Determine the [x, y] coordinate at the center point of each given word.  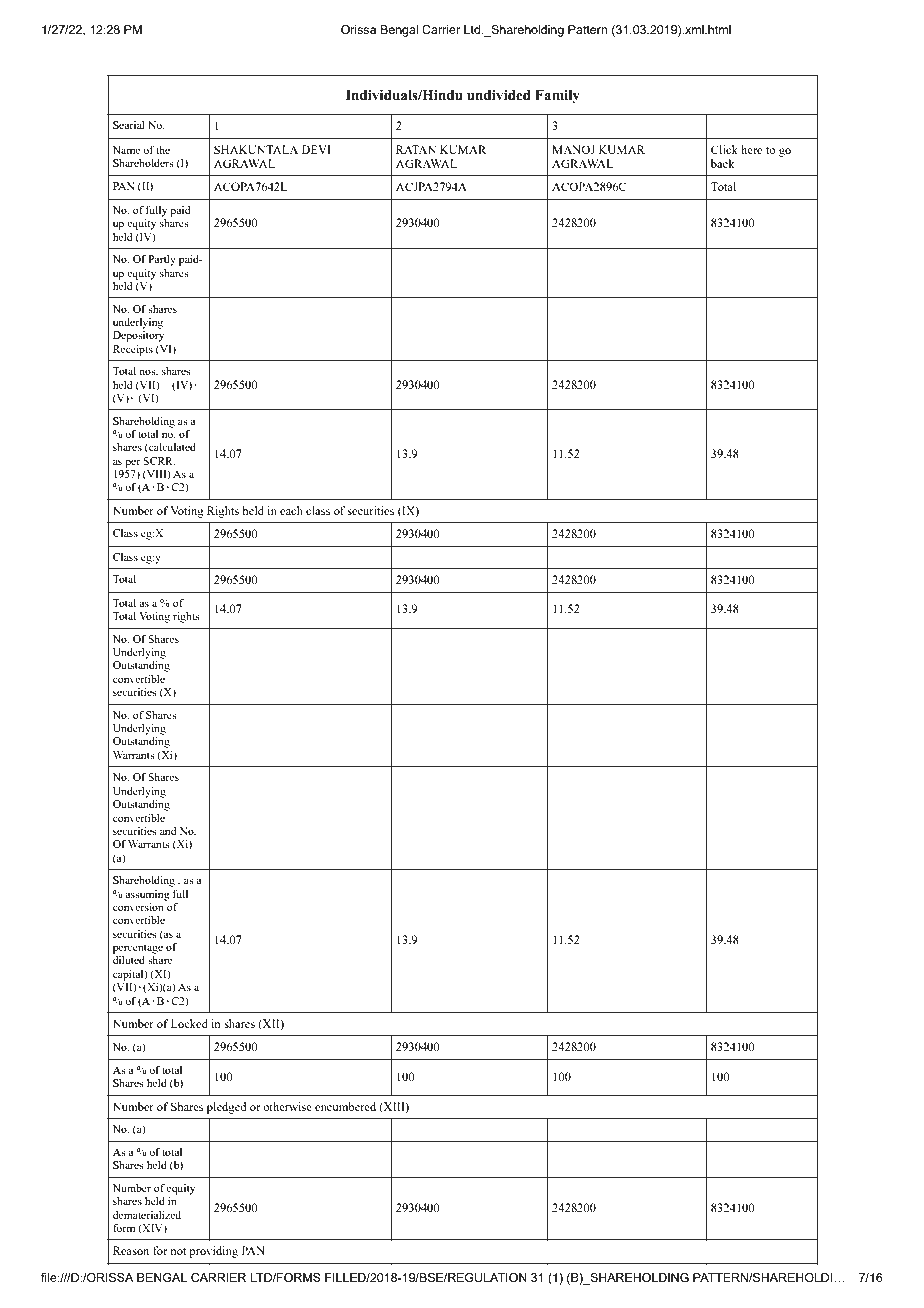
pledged [227, 1108]
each [291, 510]
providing [213, 1252]
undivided [499, 95]
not [178, 1251]
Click [724, 149]
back [723, 163]
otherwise [287, 1106]
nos [148, 372]
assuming [147, 895]
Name [126, 150]
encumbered [345, 1106]
